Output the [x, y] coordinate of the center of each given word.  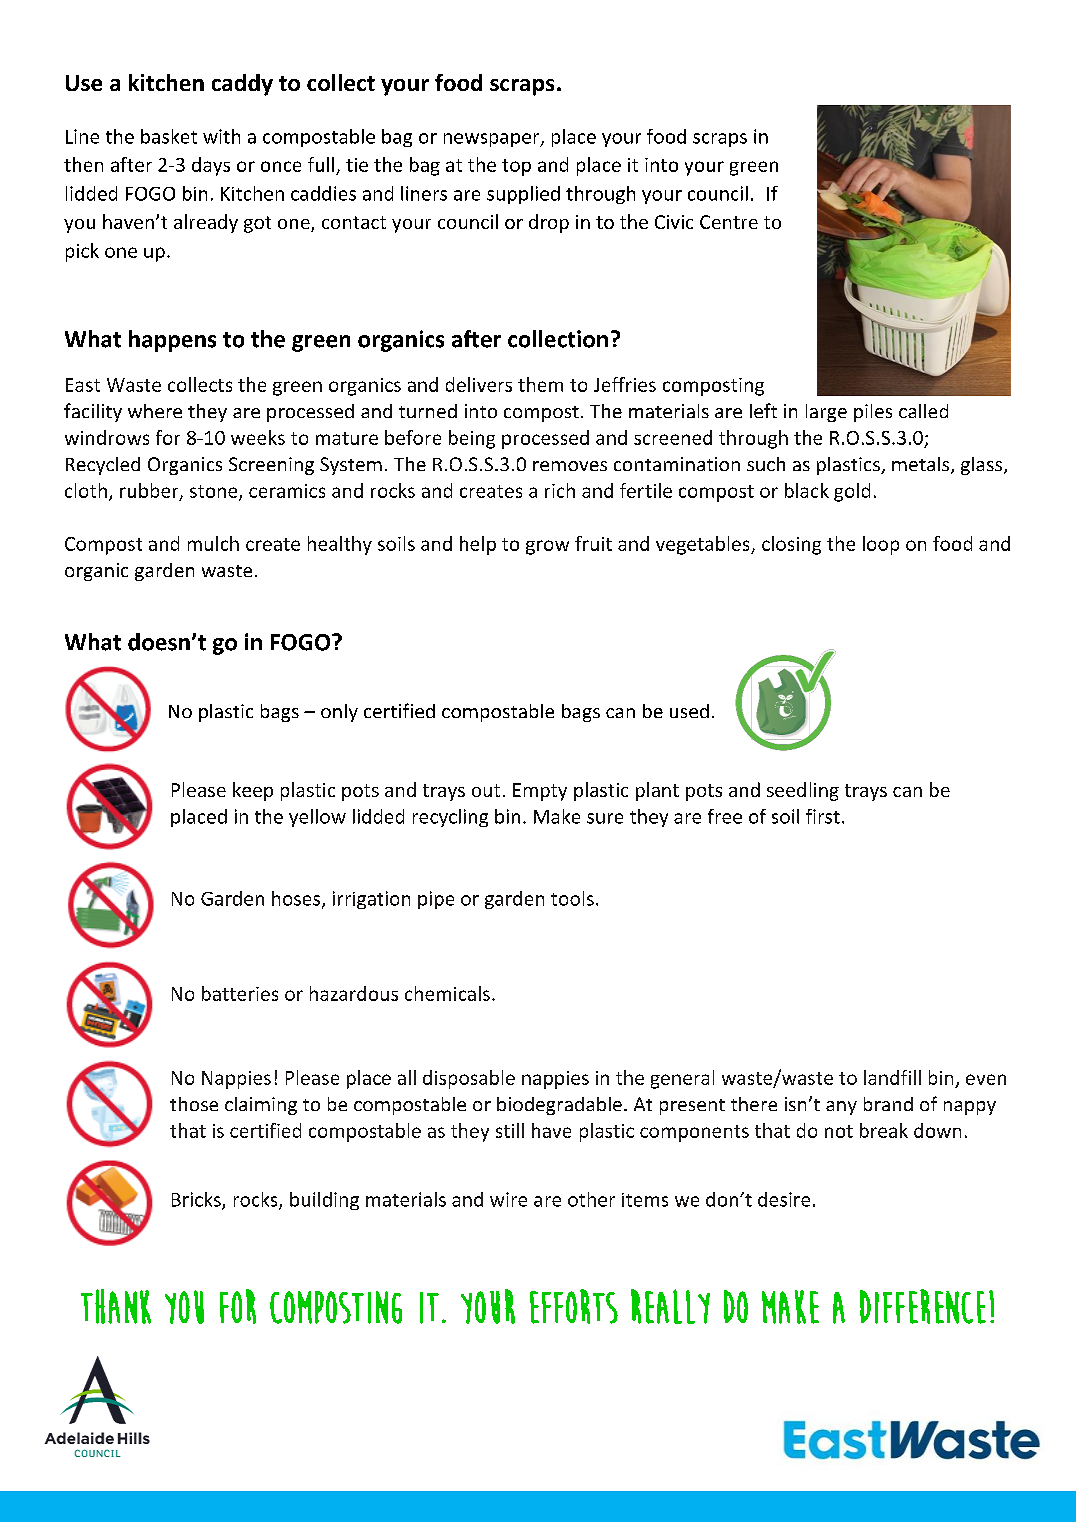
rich [560, 490]
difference [923, 1306]
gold [852, 492]
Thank [116, 1306]
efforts [574, 1306]
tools [572, 898]
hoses [297, 899]
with [221, 136]
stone [215, 492]
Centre [729, 222]
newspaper [493, 140]
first [823, 816]
